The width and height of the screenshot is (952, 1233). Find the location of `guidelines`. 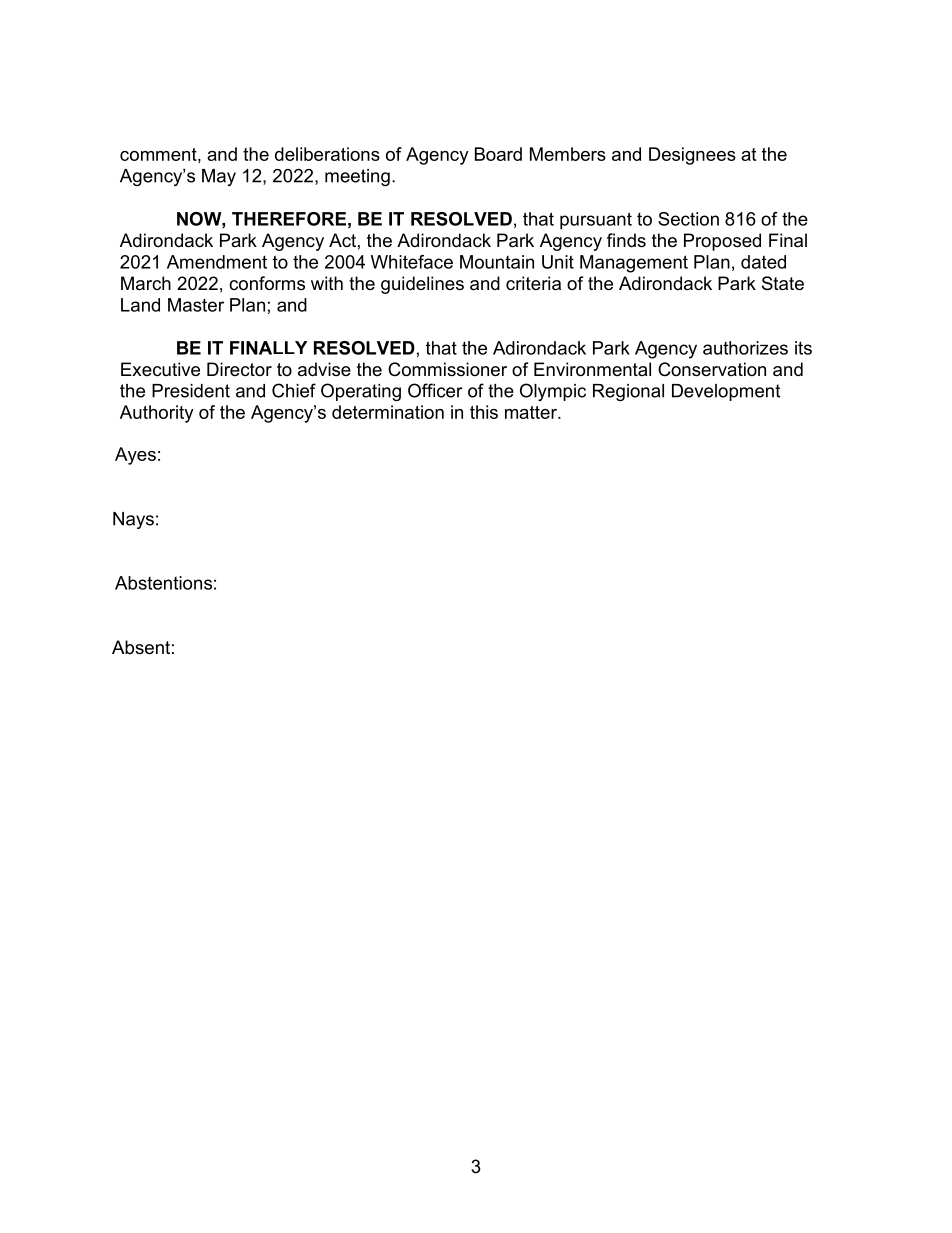

guidelines is located at coordinates (422, 285).
